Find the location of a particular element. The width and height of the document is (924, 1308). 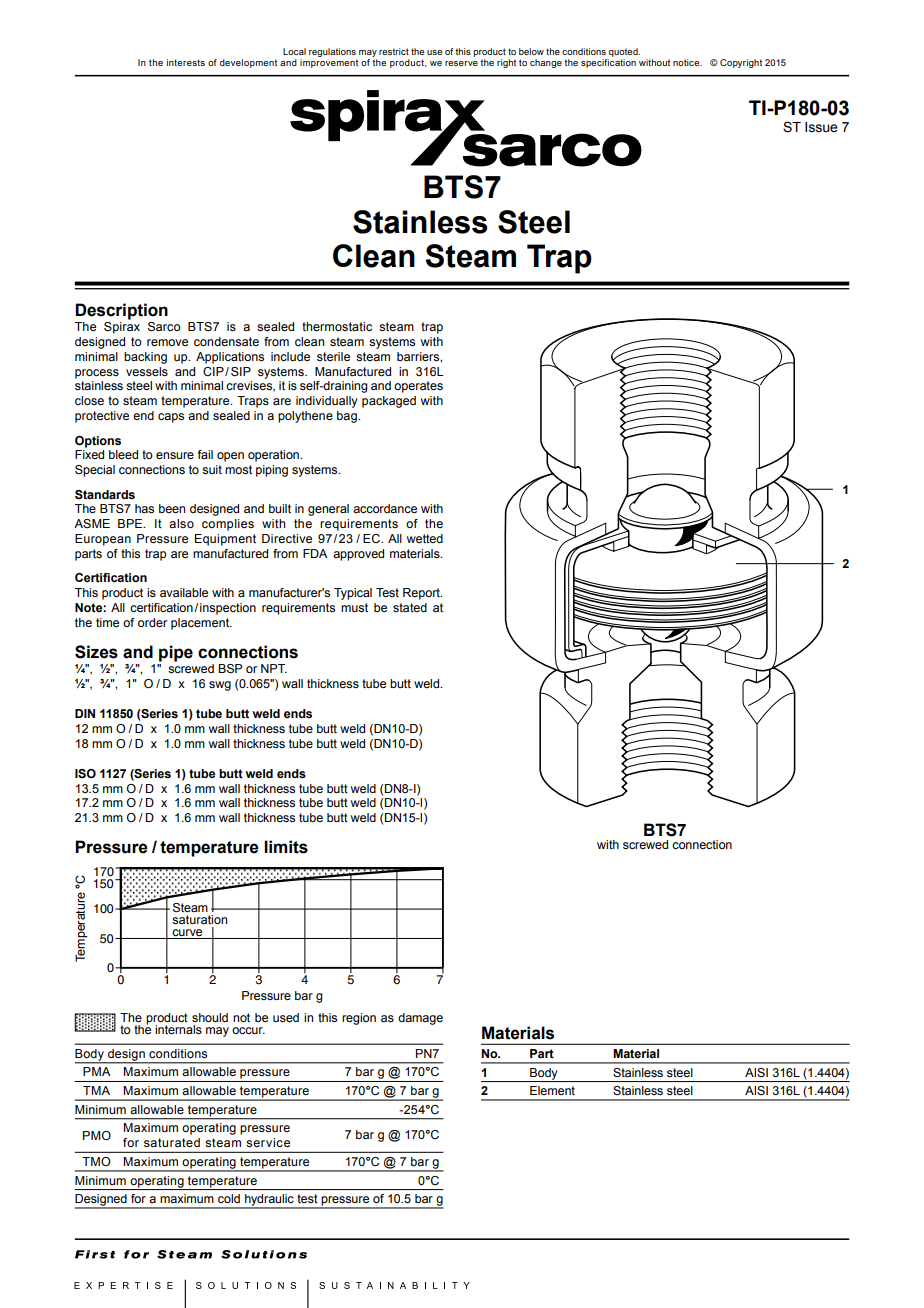

ensure is located at coordinates (175, 455).
